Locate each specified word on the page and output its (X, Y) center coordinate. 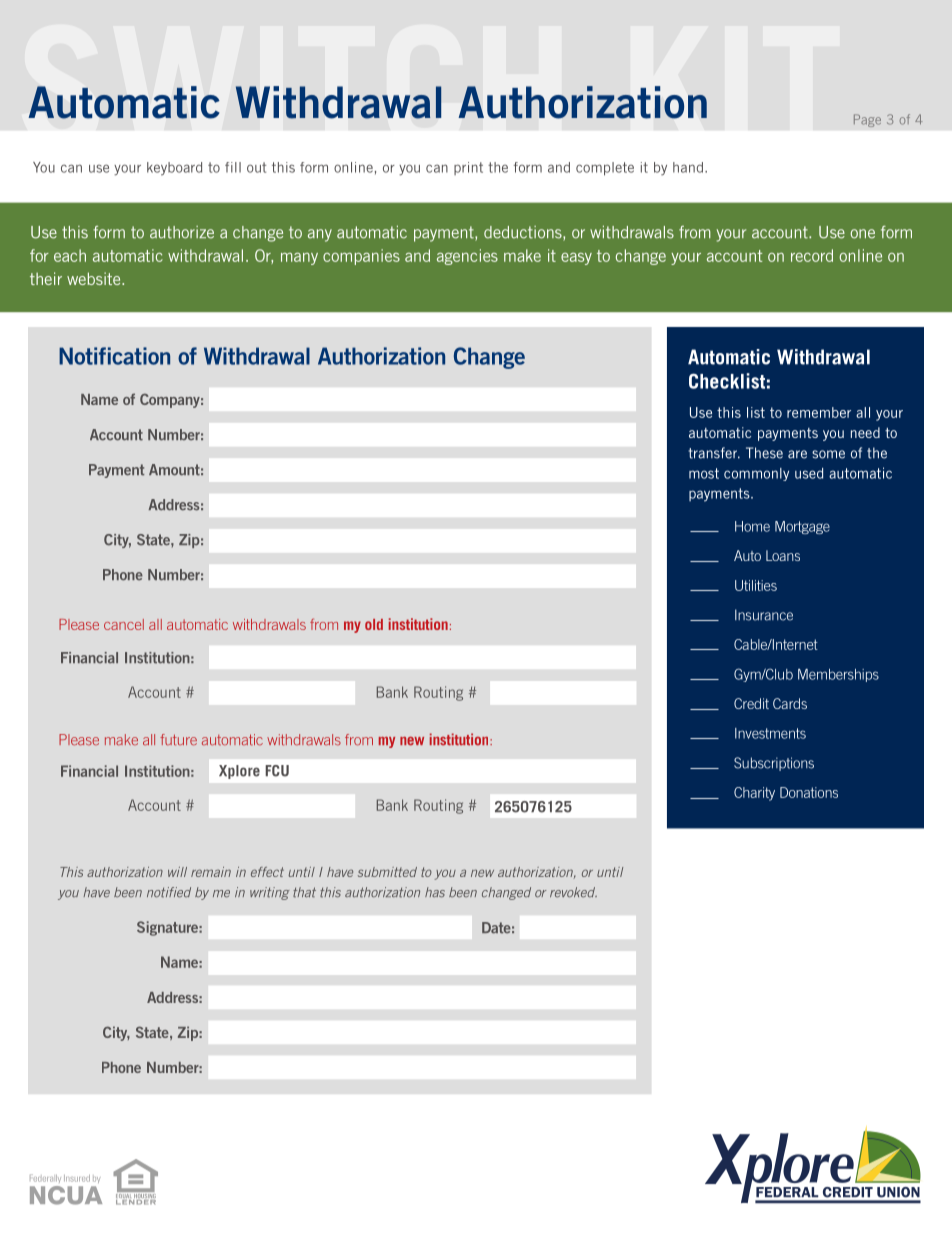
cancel (124, 624)
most (704, 473)
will (177, 872)
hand (688, 167)
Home (752, 526)
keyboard (174, 169)
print (468, 168)
